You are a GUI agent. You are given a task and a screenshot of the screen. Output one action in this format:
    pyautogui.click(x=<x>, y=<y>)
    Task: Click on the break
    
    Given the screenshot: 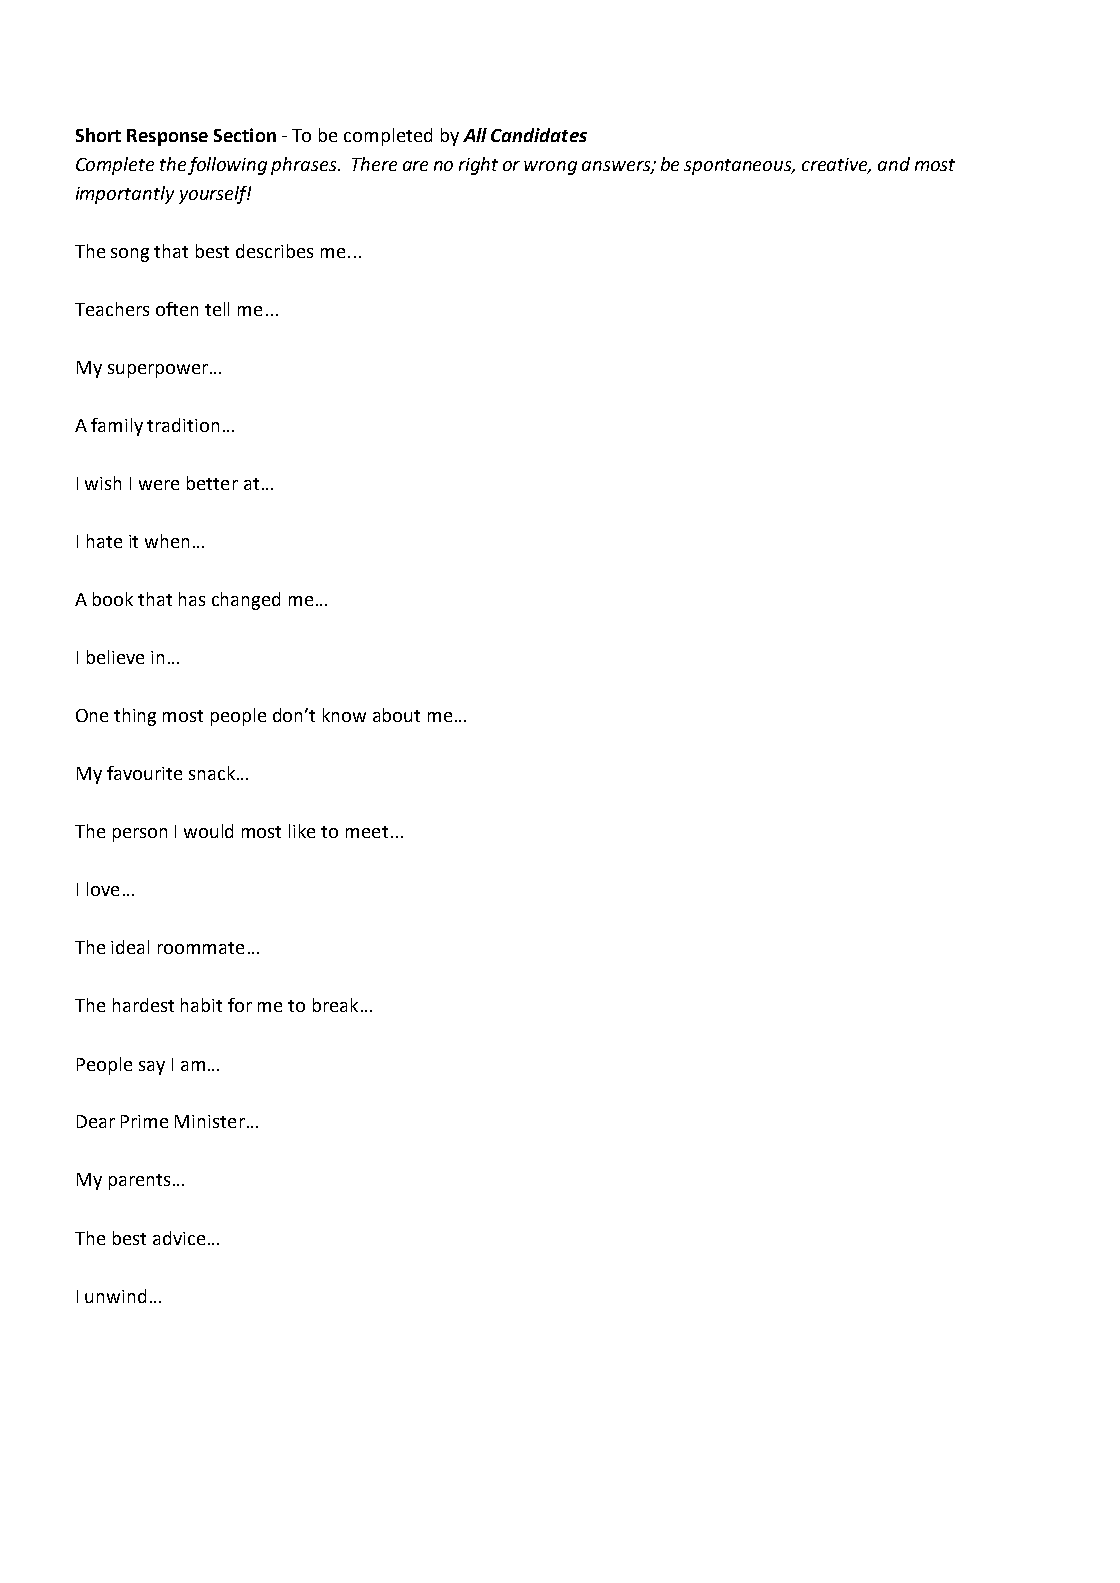 What is the action you would take?
    pyautogui.click(x=335, y=1005)
